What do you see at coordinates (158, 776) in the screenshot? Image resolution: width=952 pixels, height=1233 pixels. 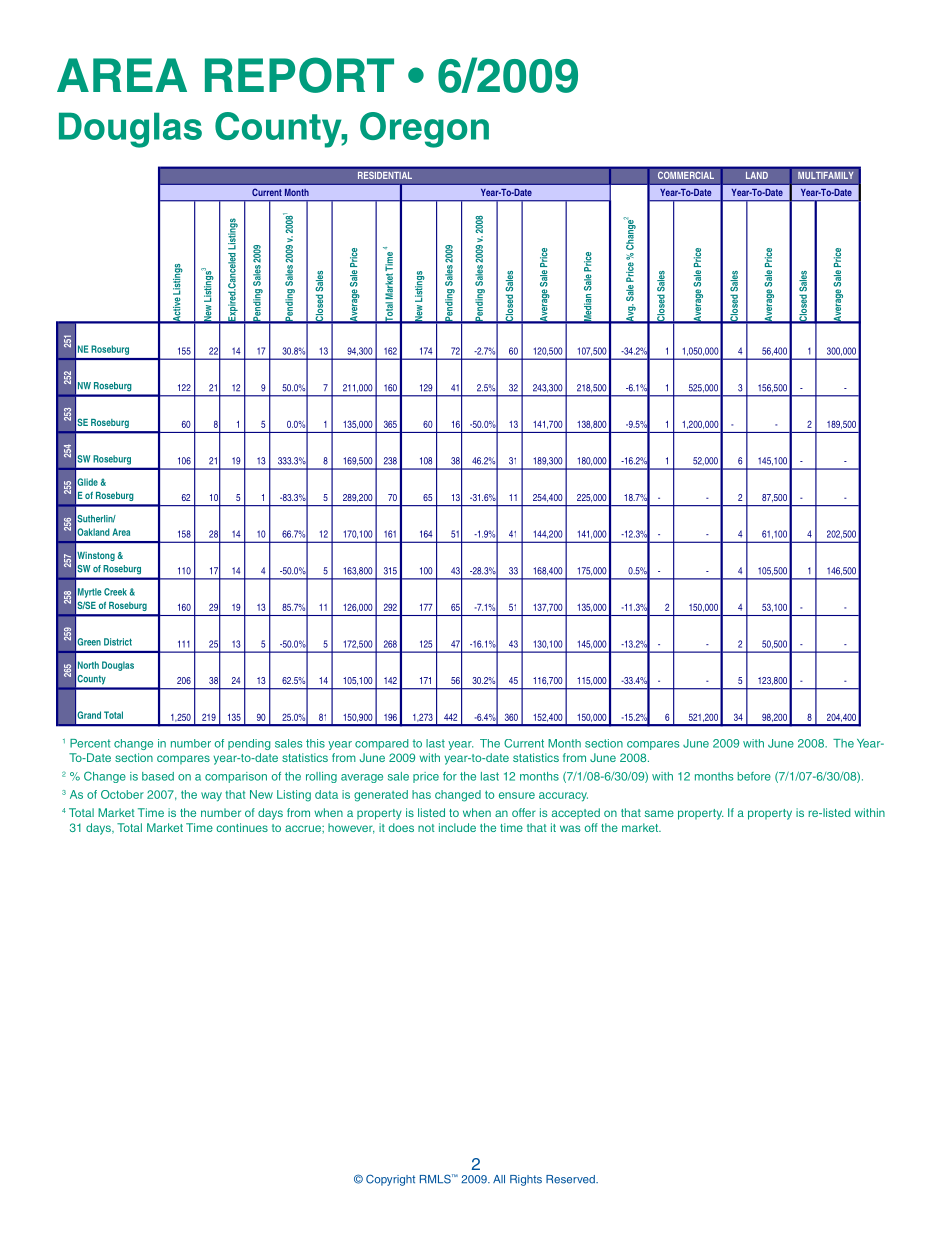 I see `based` at bounding box center [158, 776].
